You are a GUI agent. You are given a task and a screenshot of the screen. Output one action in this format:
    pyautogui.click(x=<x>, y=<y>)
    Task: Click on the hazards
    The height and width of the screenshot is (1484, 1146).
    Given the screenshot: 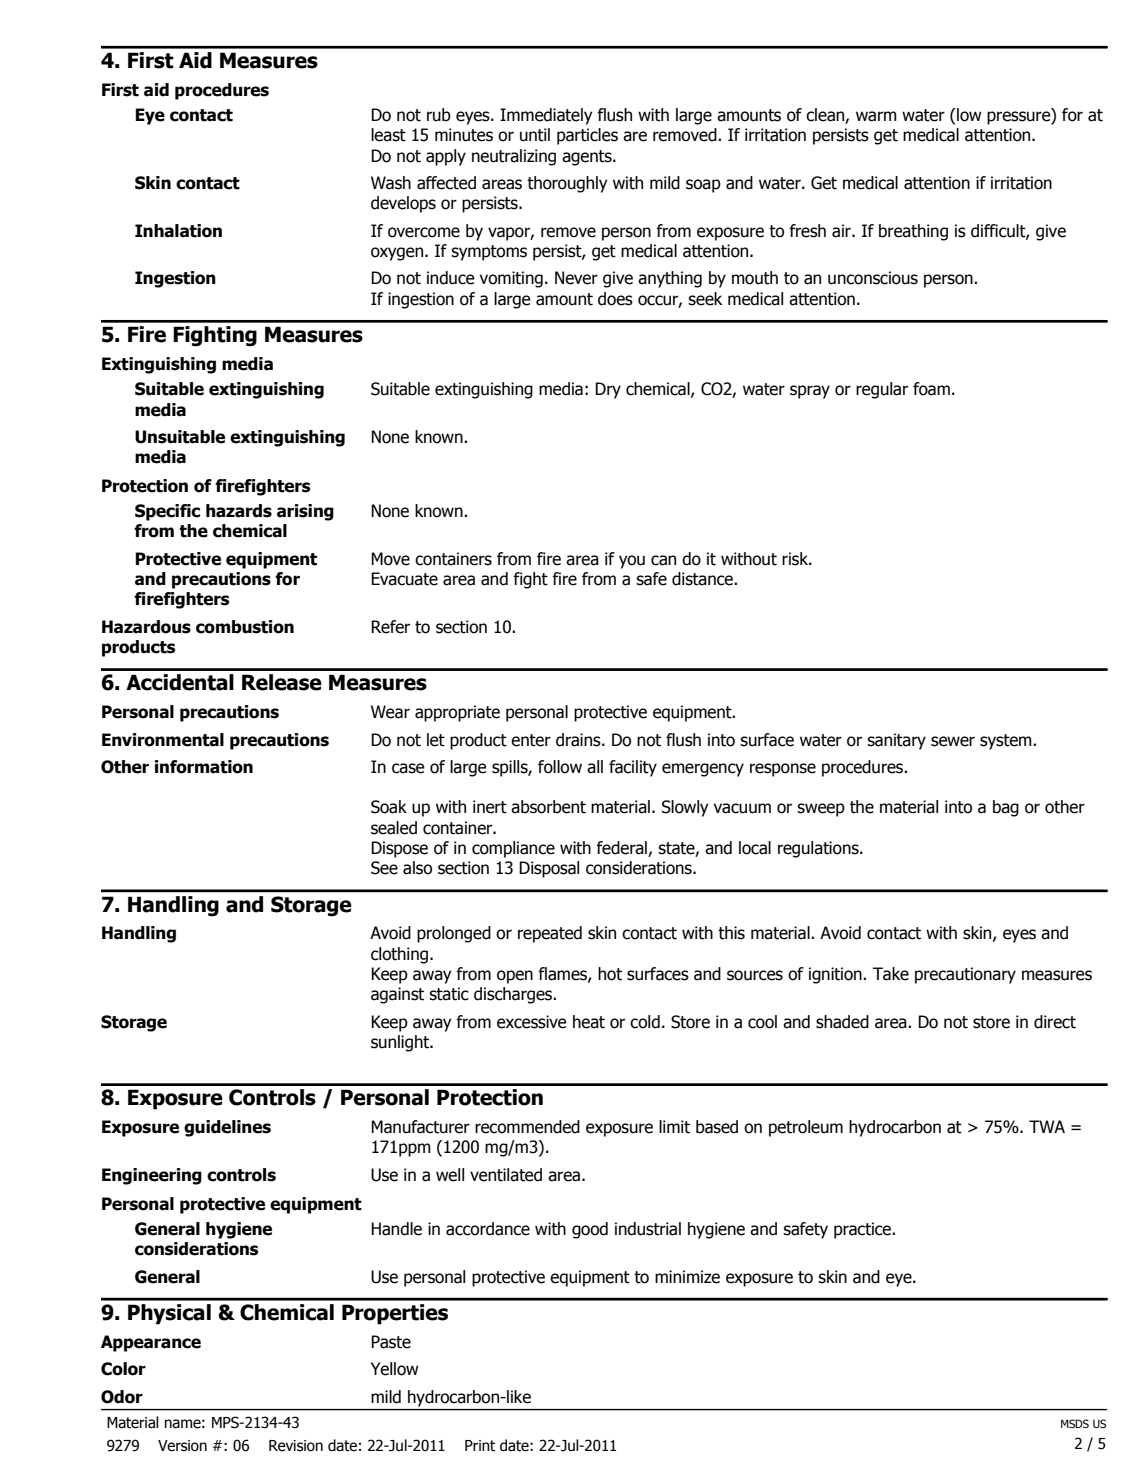 What is the action you would take?
    pyautogui.click(x=239, y=511)
